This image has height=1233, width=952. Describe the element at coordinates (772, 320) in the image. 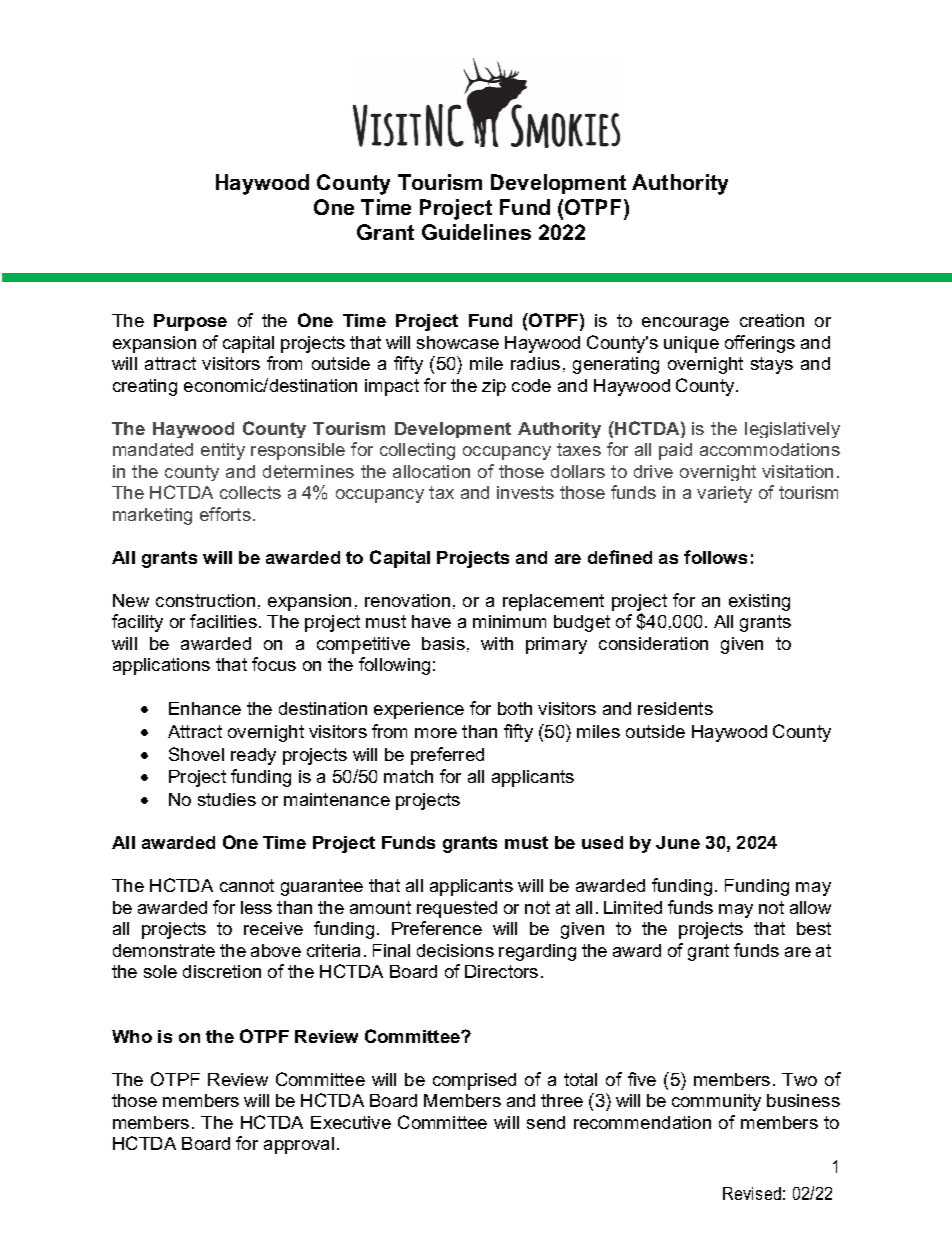

I see `creation` at that location.
